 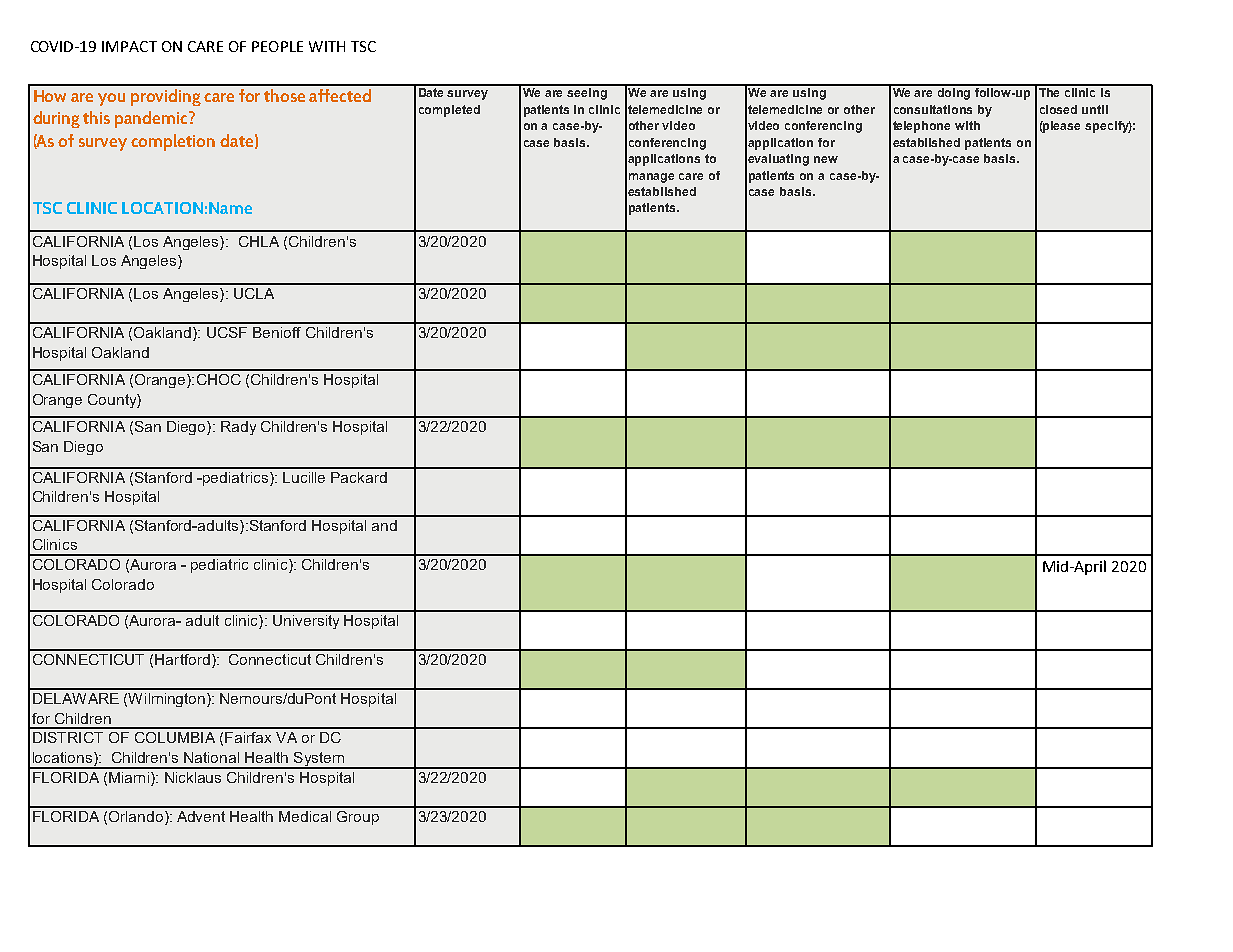 What do you see at coordinates (248, 737) in the page?
I see `Fairfax` at bounding box center [248, 737].
